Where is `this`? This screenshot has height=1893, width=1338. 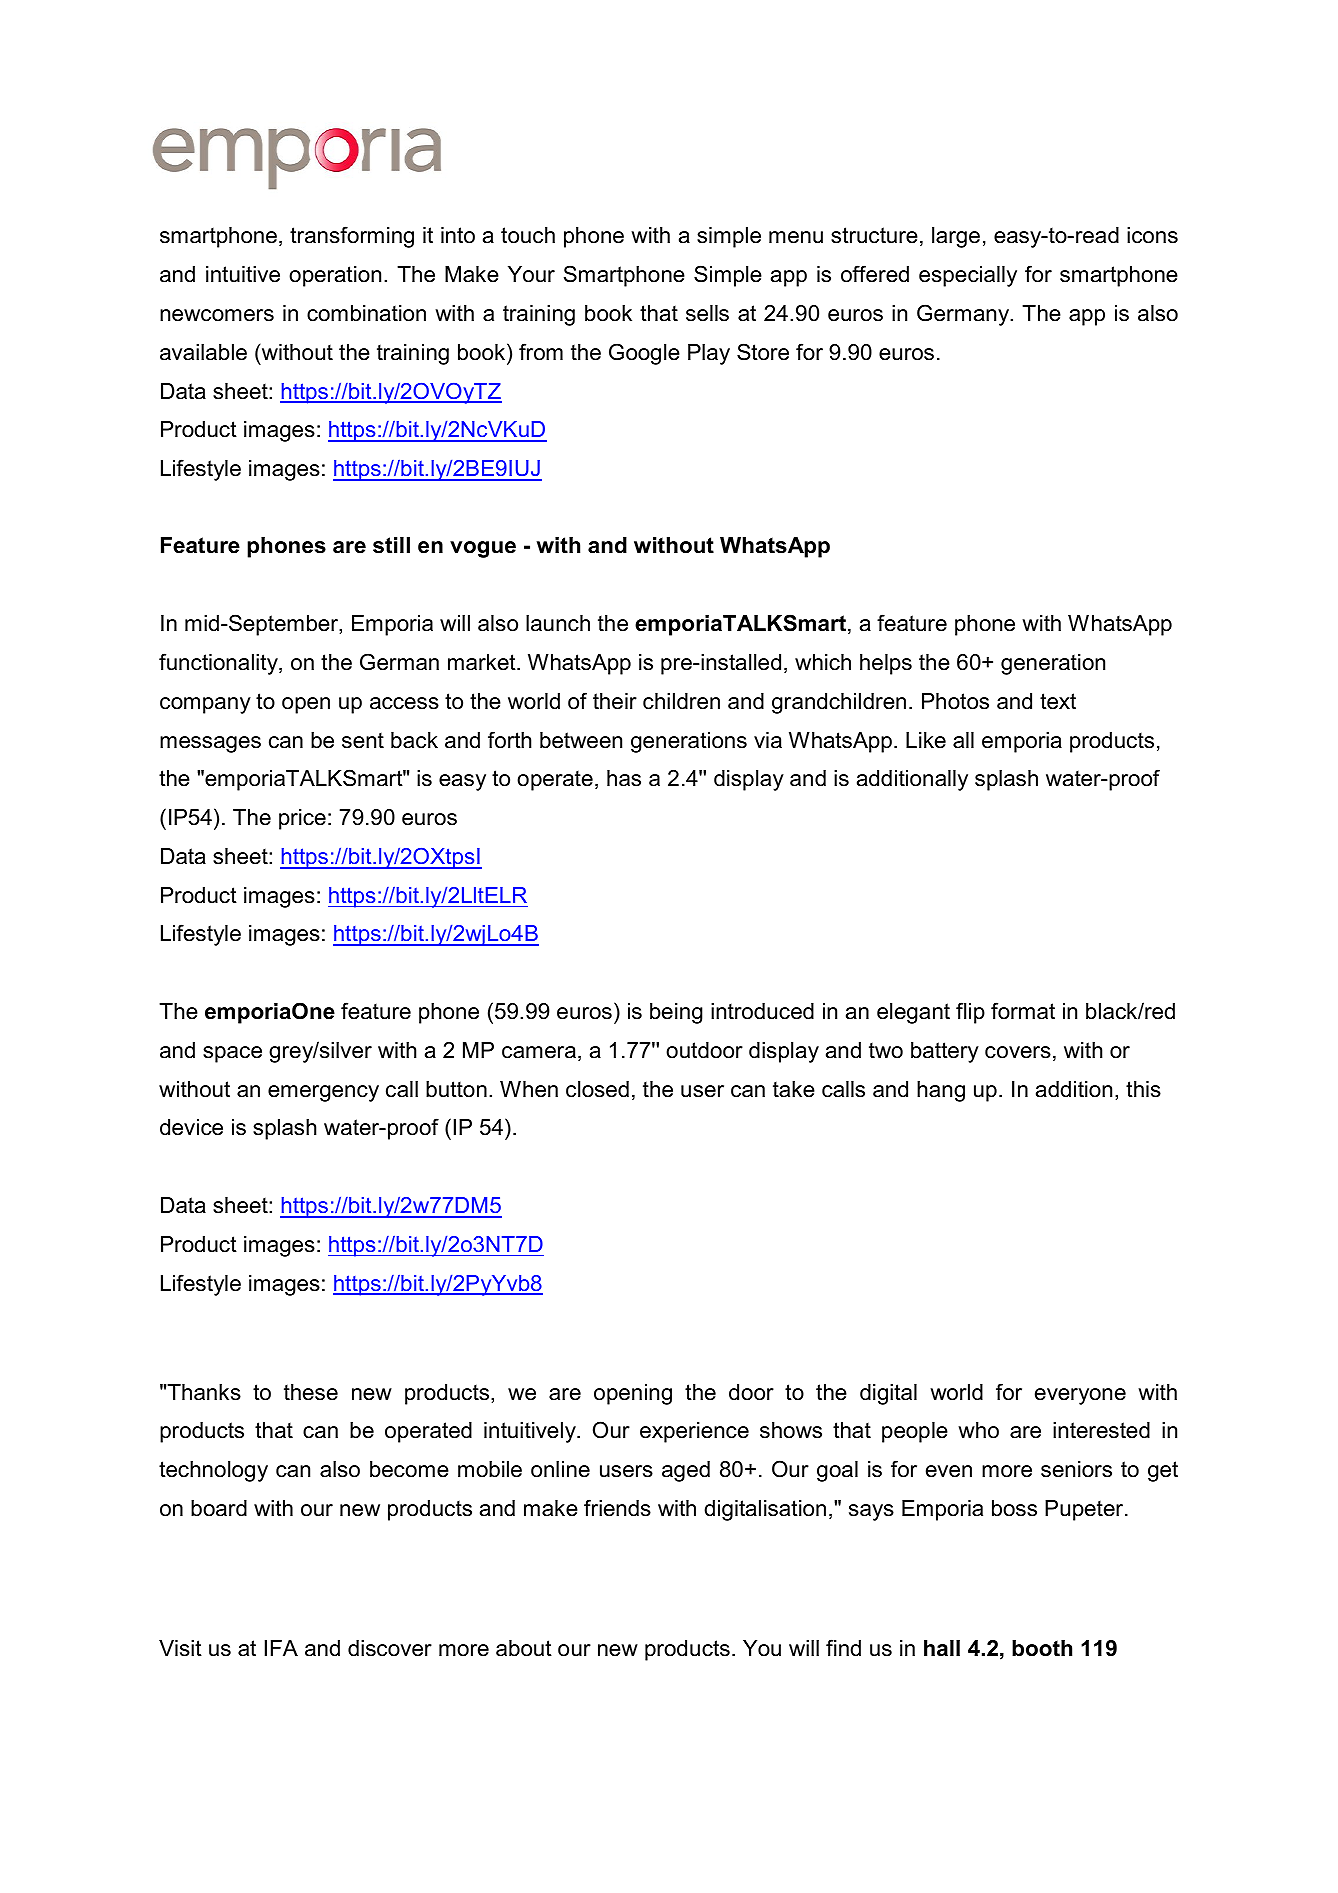 this is located at coordinates (1143, 1089).
